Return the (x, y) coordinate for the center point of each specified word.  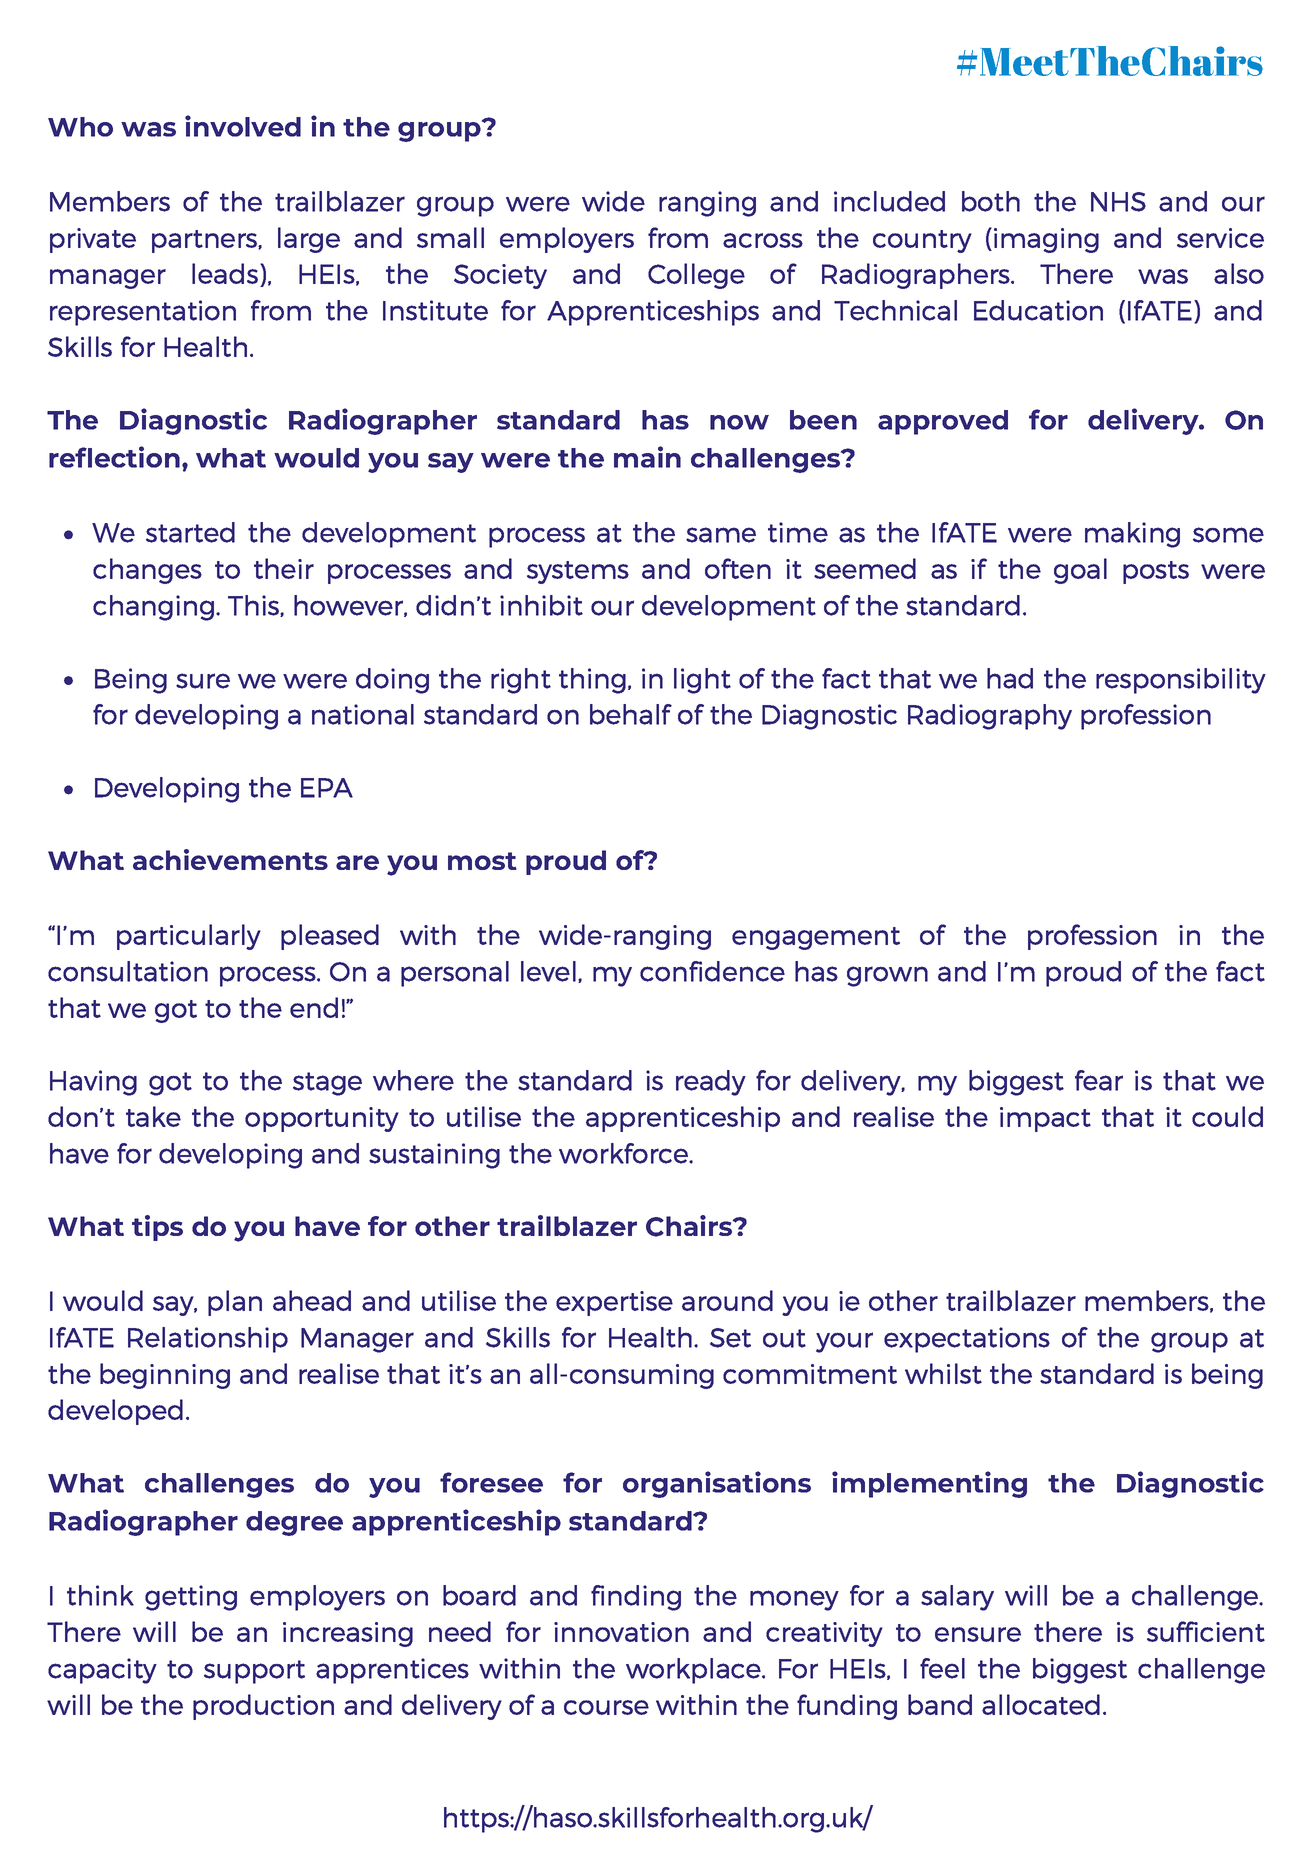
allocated (1041, 1704)
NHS (1118, 202)
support (254, 1672)
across (763, 240)
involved (243, 126)
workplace (694, 1671)
